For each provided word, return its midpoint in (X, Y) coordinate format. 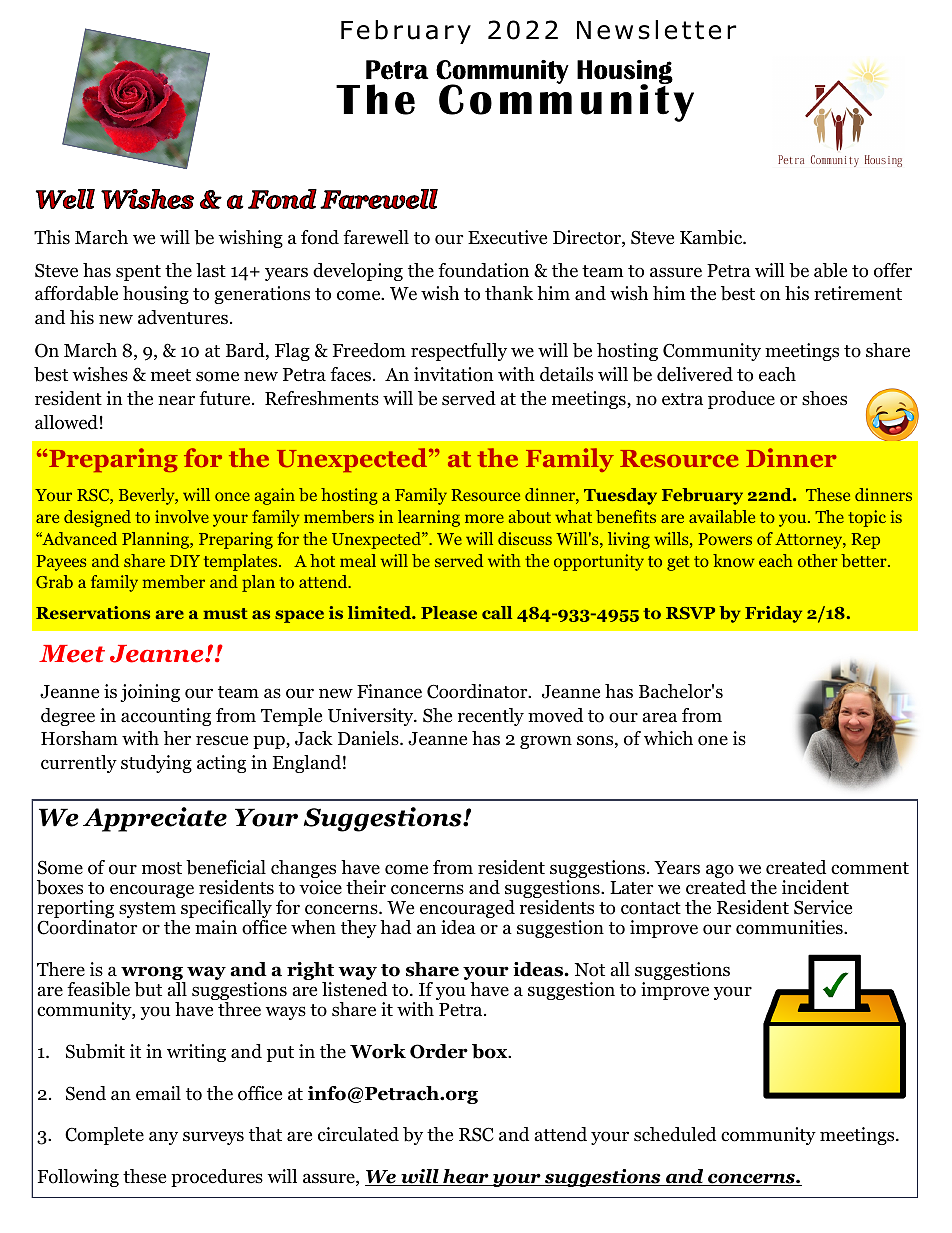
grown (546, 742)
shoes (824, 398)
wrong (152, 974)
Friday (773, 614)
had (395, 927)
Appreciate (155, 819)
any (163, 1138)
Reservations (93, 612)
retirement (858, 293)
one (713, 740)
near (176, 400)
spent (138, 273)
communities (790, 927)
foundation (483, 270)
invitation (454, 374)
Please (449, 612)
